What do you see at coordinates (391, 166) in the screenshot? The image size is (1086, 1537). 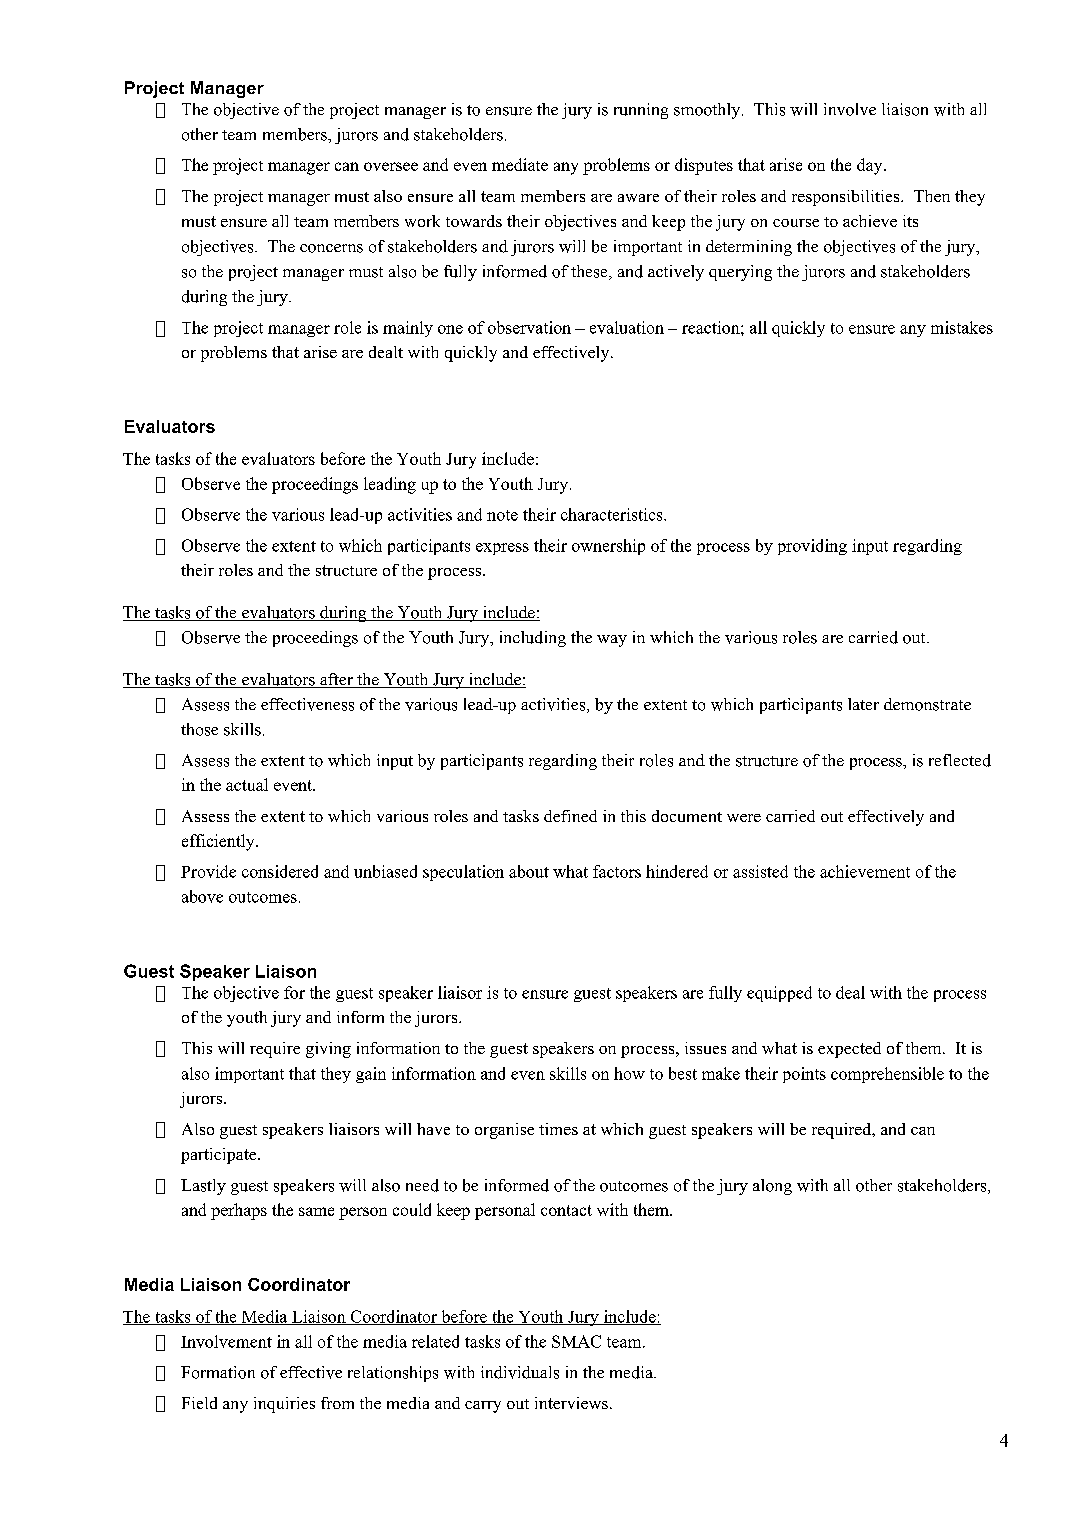 I see `oversee` at bounding box center [391, 166].
